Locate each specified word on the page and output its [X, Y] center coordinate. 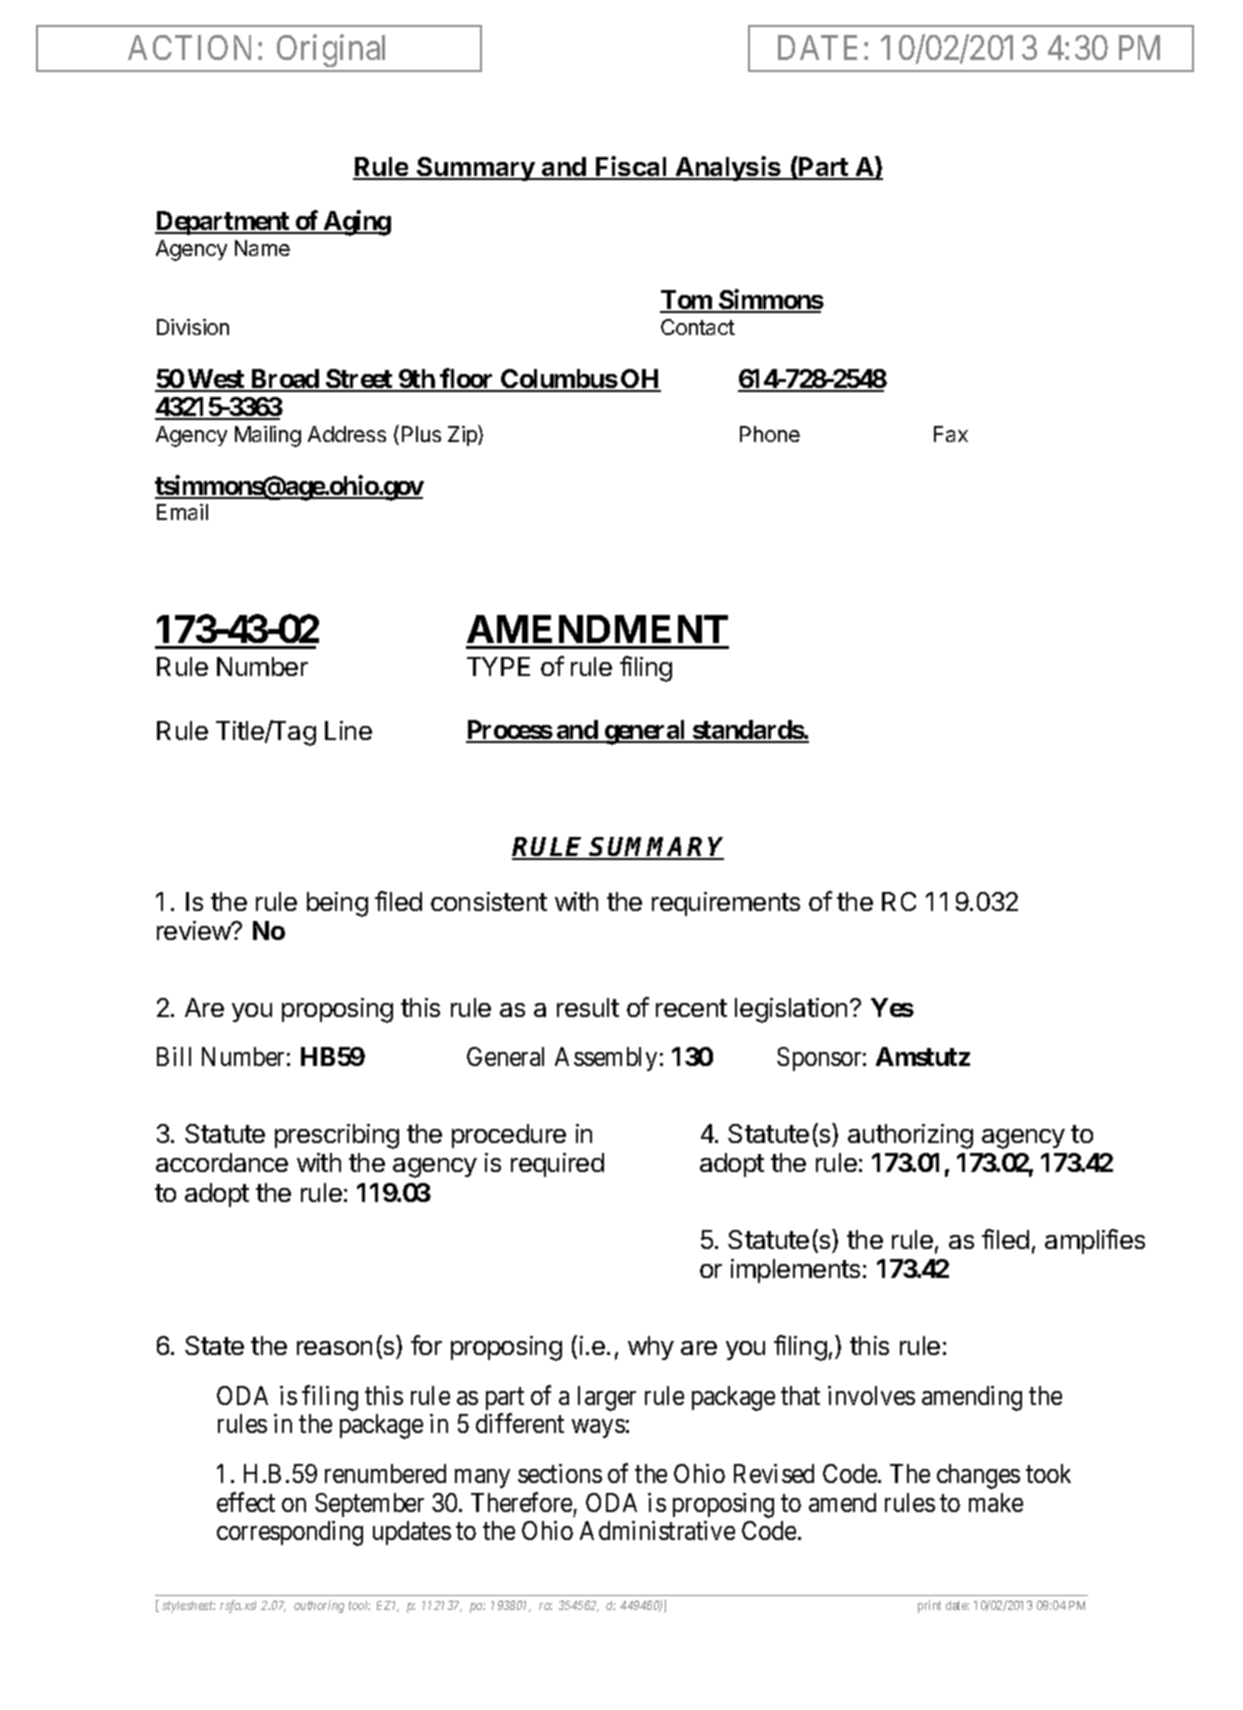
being [337, 904]
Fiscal [631, 167]
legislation [791, 1010]
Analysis [729, 168]
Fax [951, 434]
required [557, 1165]
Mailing [268, 436]
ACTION [193, 47]
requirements [726, 904]
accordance [222, 1162]
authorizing [910, 1136]
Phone [770, 434]
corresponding [290, 1533]
